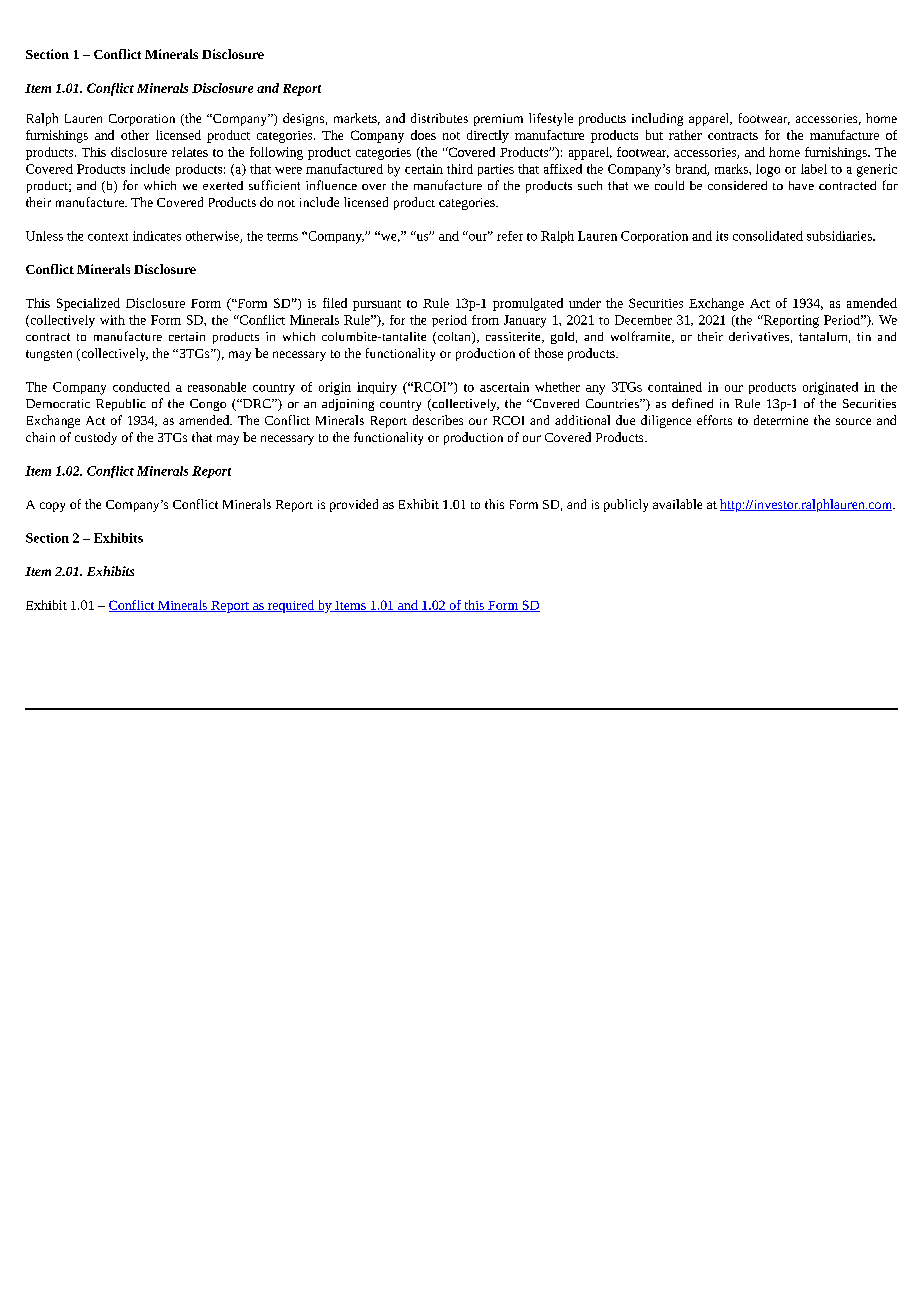  Describe the element at coordinates (549, 353) in the screenshot. I see `those` at that location.
